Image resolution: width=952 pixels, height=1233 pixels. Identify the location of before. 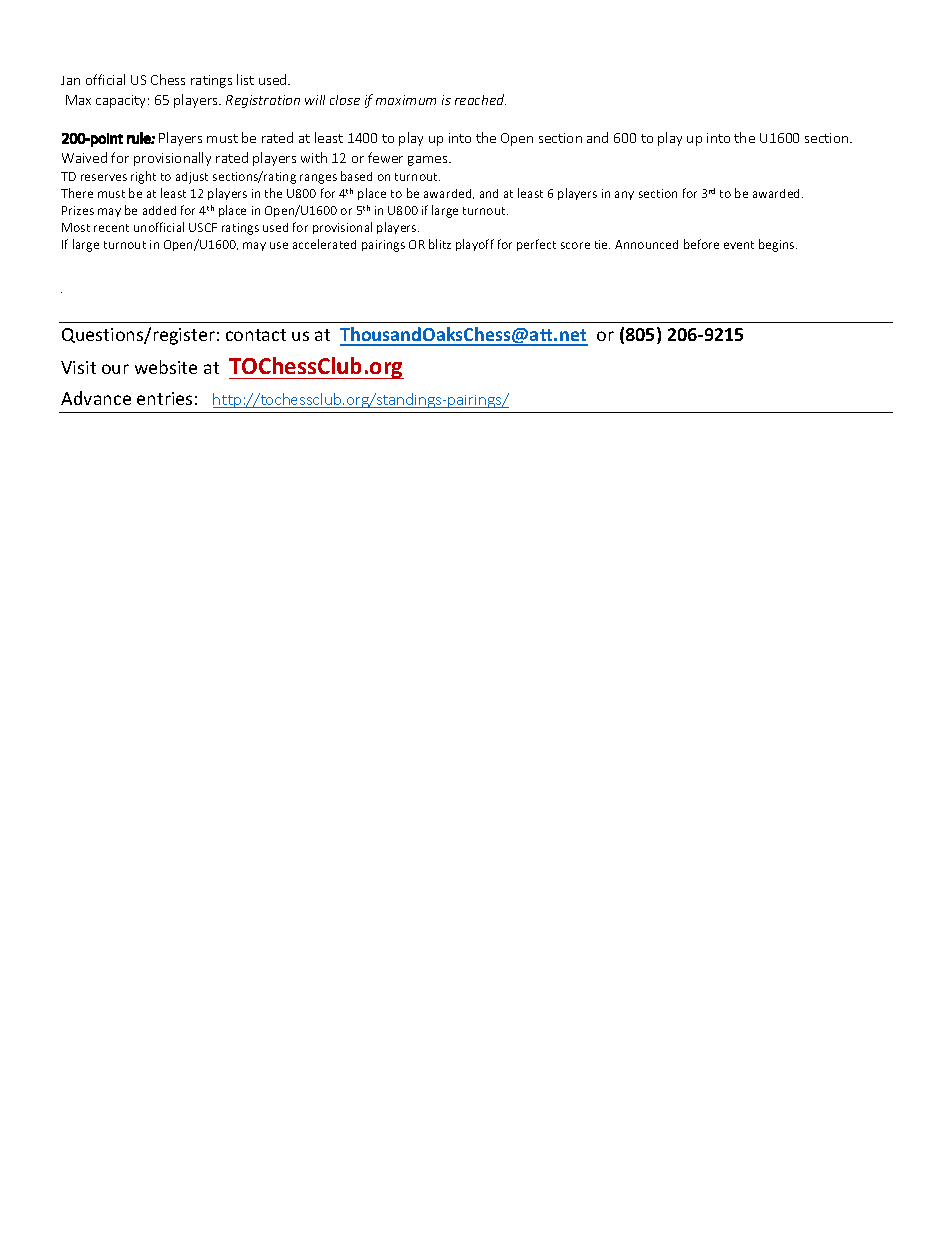
(701, 244).
